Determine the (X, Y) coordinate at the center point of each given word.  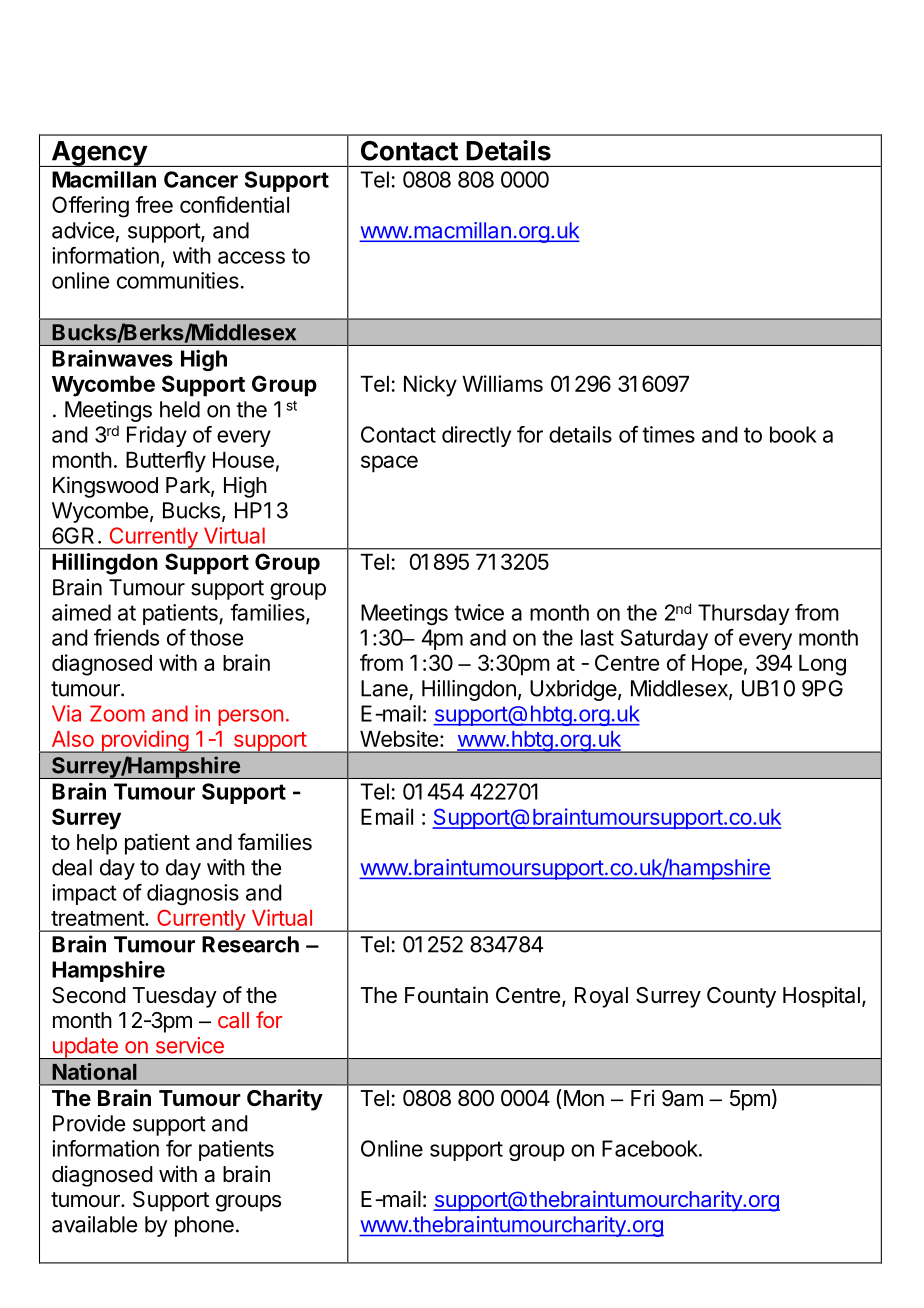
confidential (234, 204)
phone (204, 1226)
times (668, 434)
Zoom (117, 713)
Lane (384, 688)
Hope (717, 665)
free (154, 204)
